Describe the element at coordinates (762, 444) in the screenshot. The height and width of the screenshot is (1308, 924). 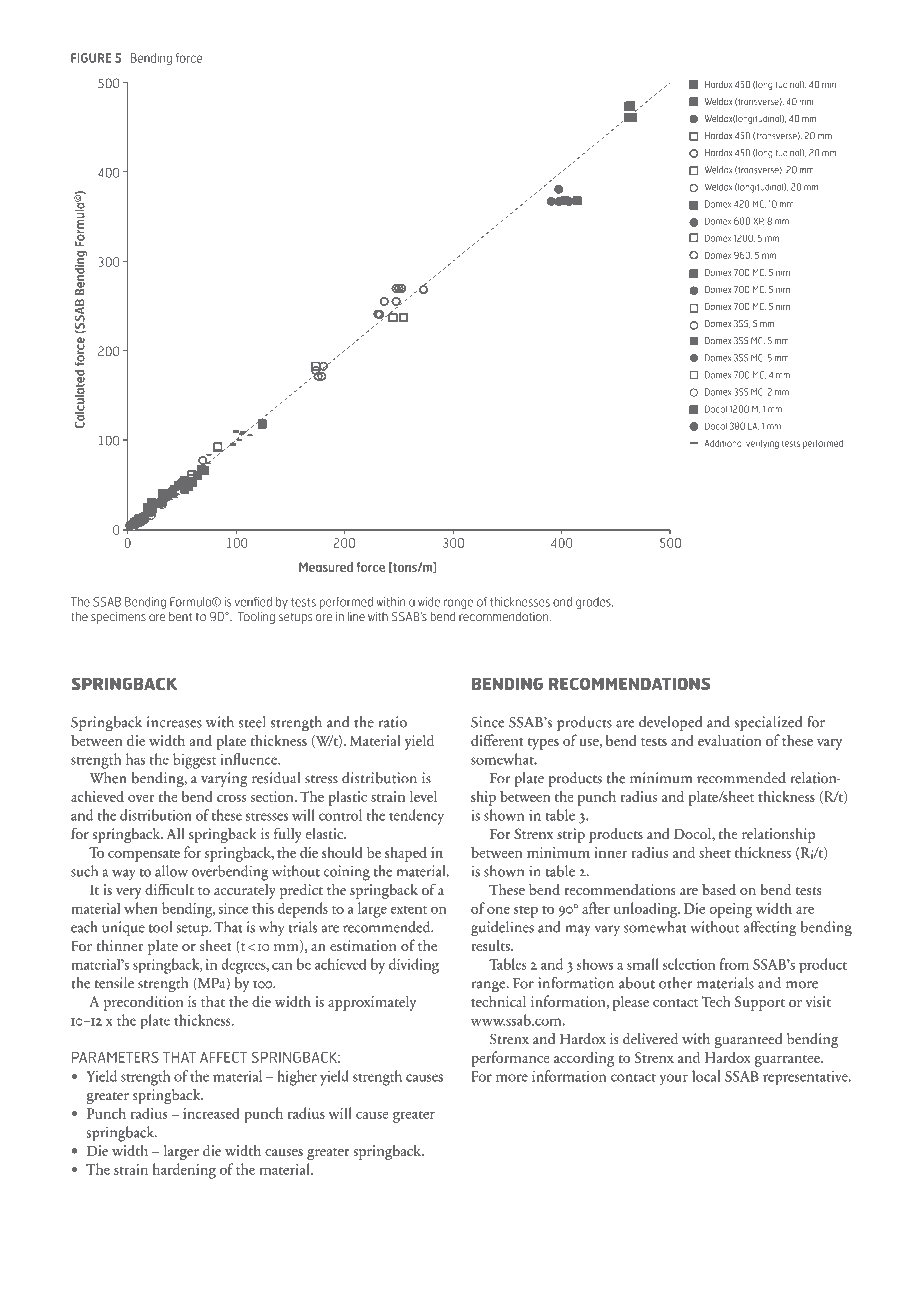
I see `verifying` at that location.
